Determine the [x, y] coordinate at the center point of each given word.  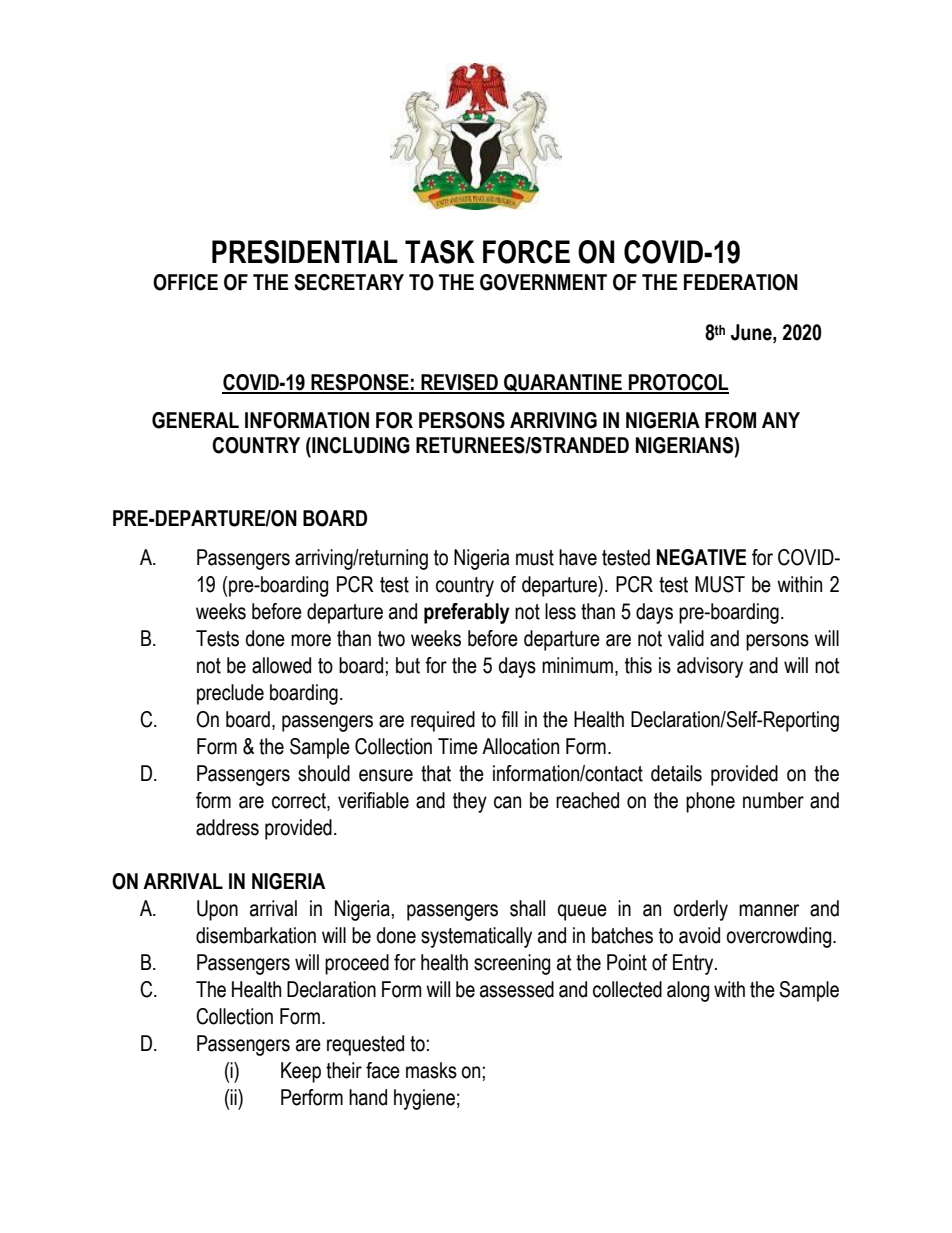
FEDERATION [741, 282]
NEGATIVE [701, 557]
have [578, 557]
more [311, 640]
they [470, 802]
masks [431, 1070]
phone [710, 802]
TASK [440, 252]
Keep [301, 1072]
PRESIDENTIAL [305, 252]
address [227, 827]
